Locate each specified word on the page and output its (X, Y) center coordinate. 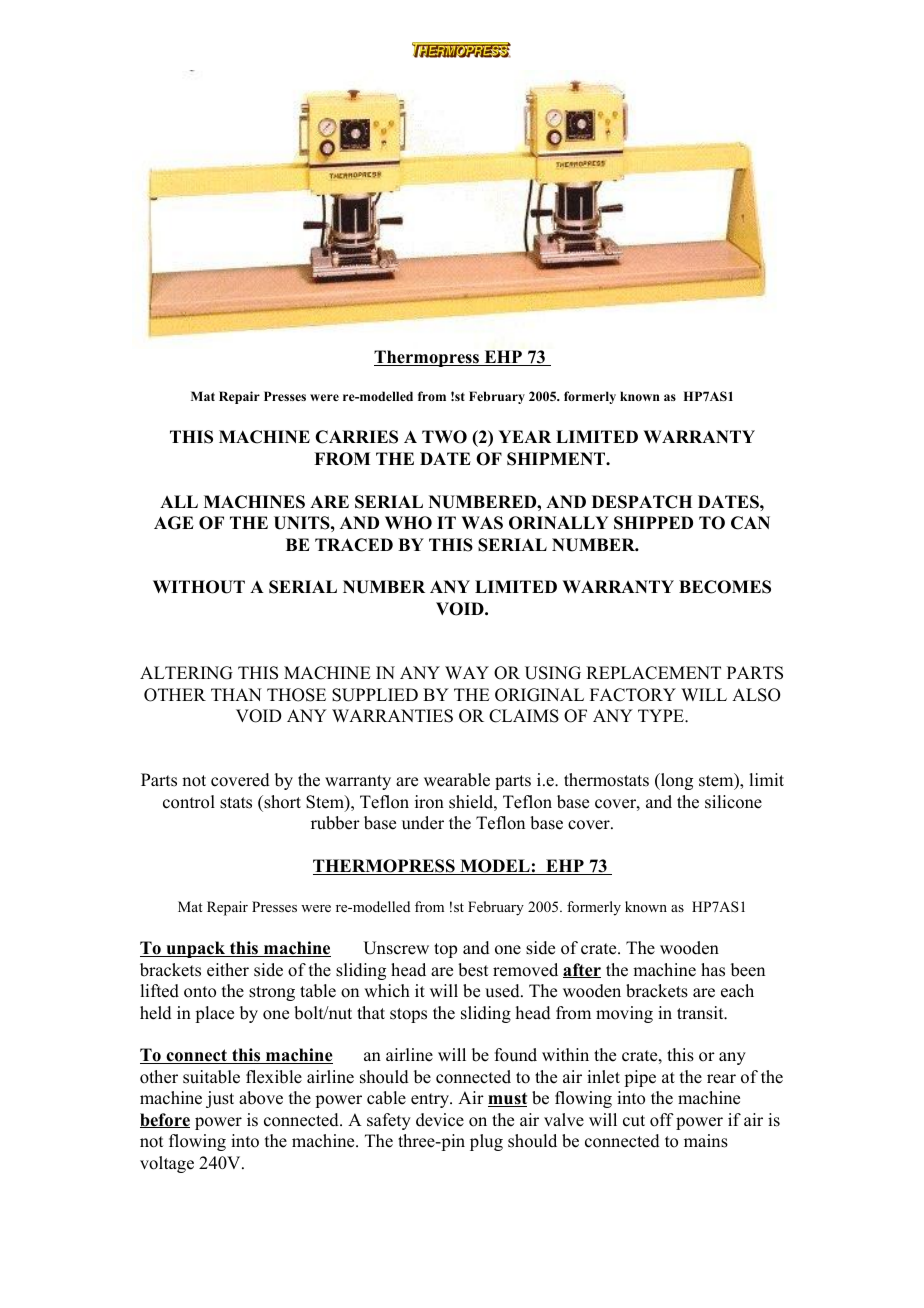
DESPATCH (642, 502)
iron (429, 802)
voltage (167, 1164)
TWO (444, 437)
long (676, 781)
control (189, 802)
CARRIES (356, 437)
